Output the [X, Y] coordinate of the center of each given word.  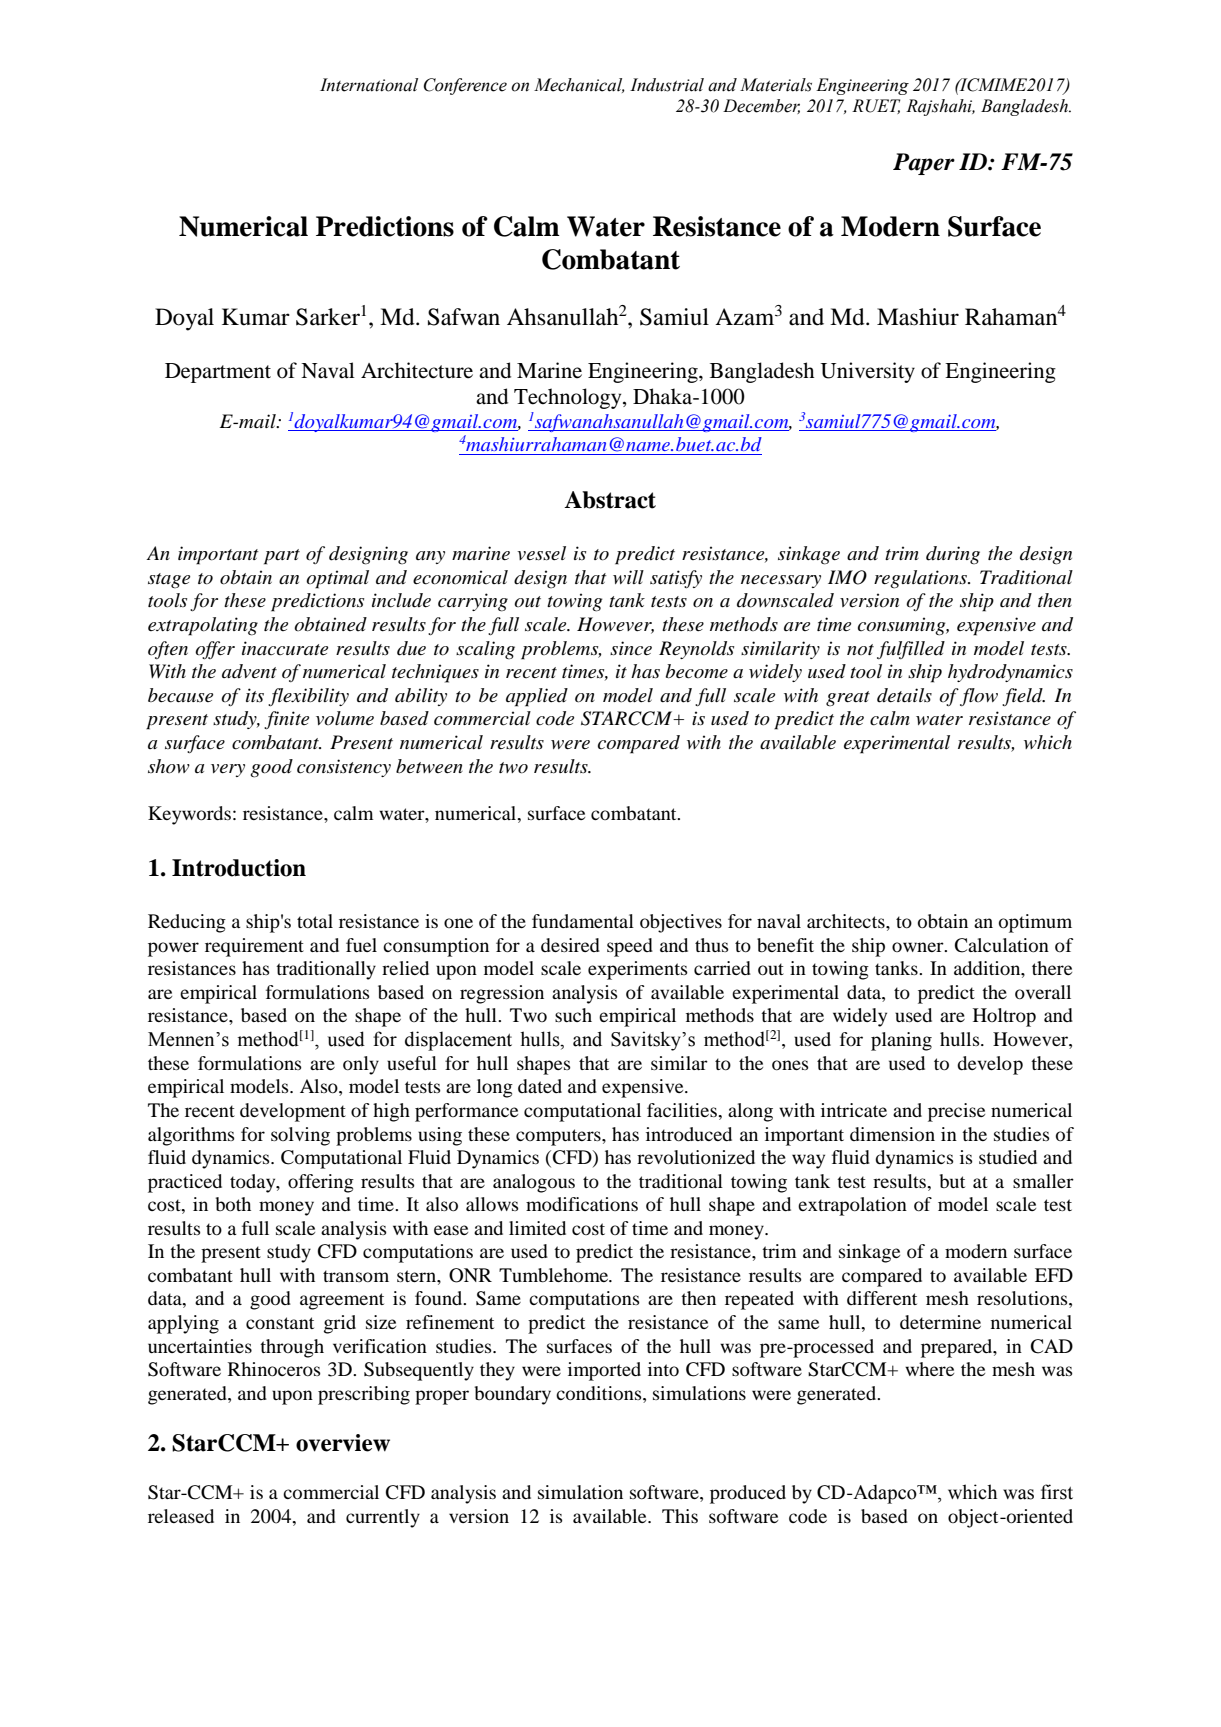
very [228, 770]
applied [537, 697]
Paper [924, 164]
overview [343, 1443]
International [369, 85]
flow [979, 697]
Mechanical [579, 85]
